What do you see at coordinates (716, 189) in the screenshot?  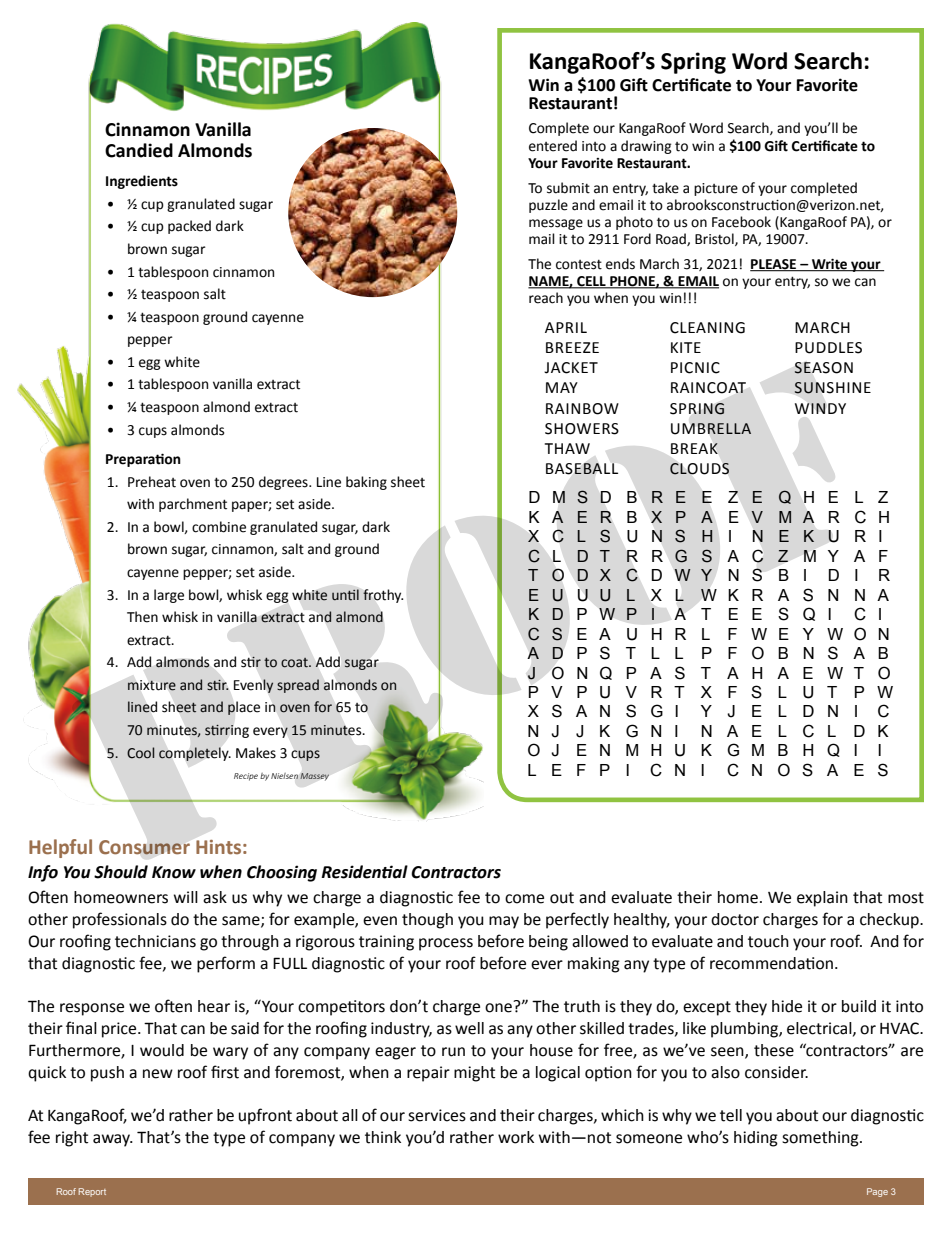 I see `picture` at bounding box center [716, 189].
